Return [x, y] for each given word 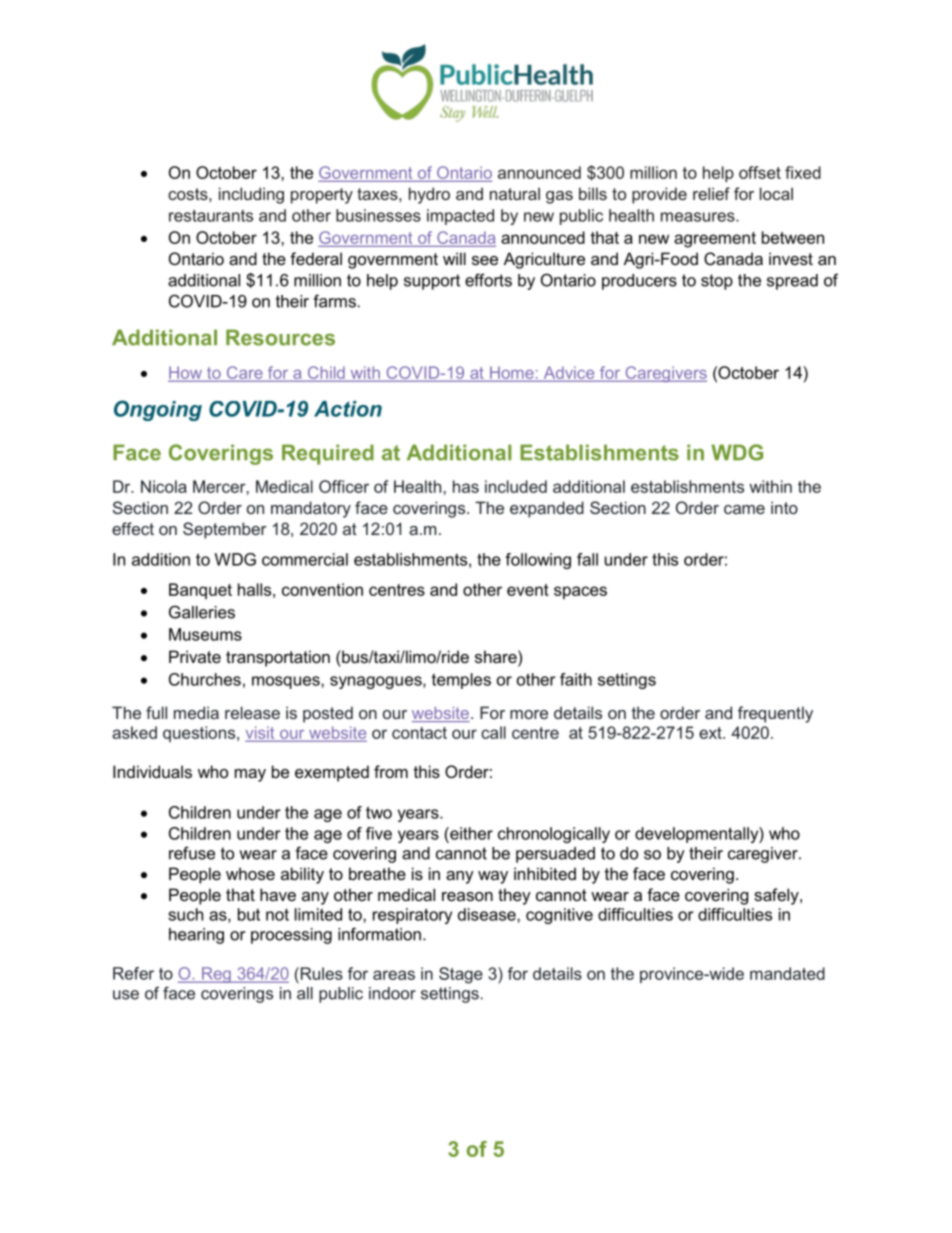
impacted [460, 217]
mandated [787, 973]
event [528, 590]
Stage [461, 975]
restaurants [211, 215]
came [744, 509]
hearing [196, 936]
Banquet [200, 591]
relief [711, 193]
